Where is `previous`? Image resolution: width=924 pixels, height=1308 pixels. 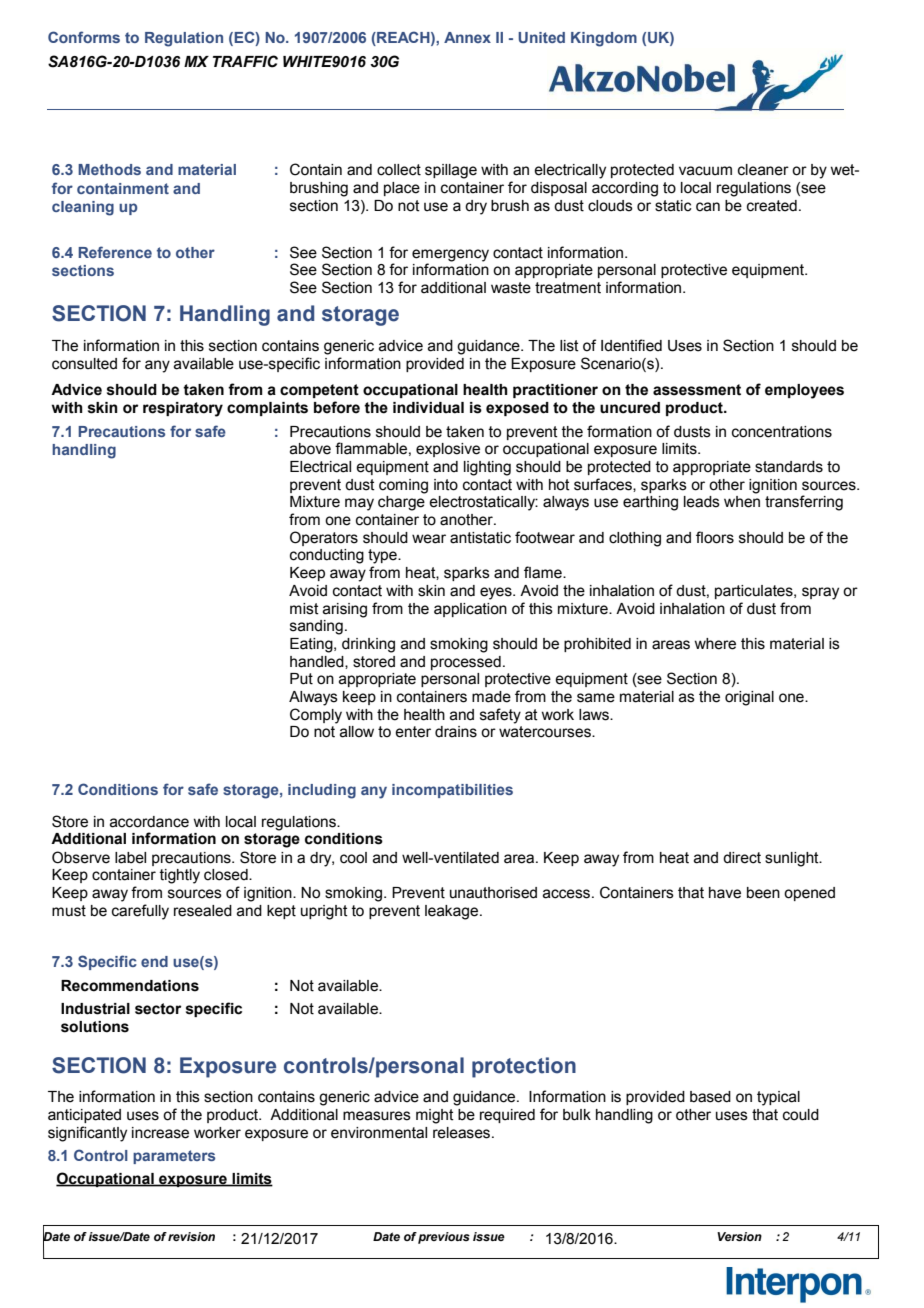
previous is located at coordinates (444, 1238).
